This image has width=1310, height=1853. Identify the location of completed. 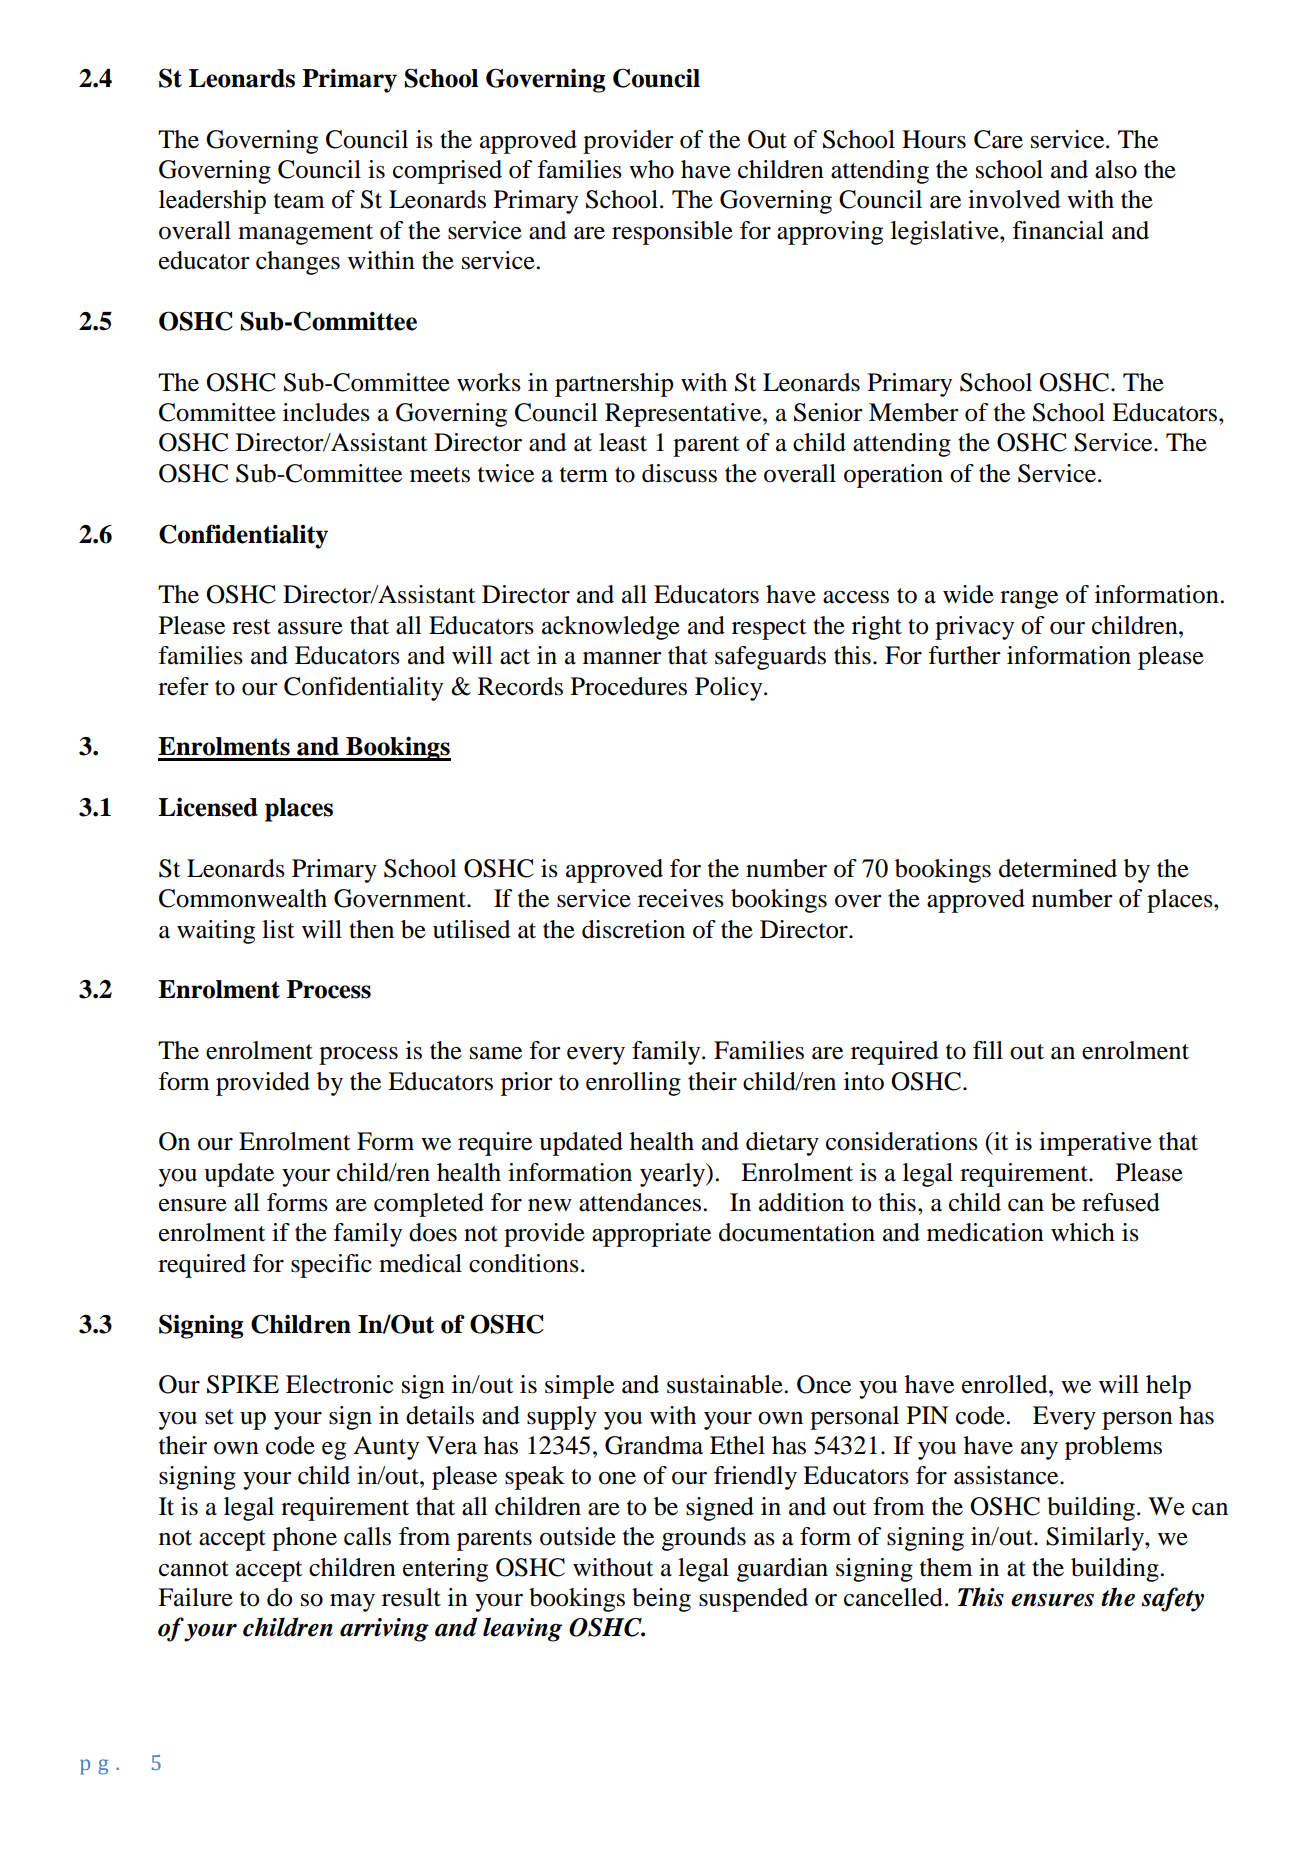
(429, 1205).
